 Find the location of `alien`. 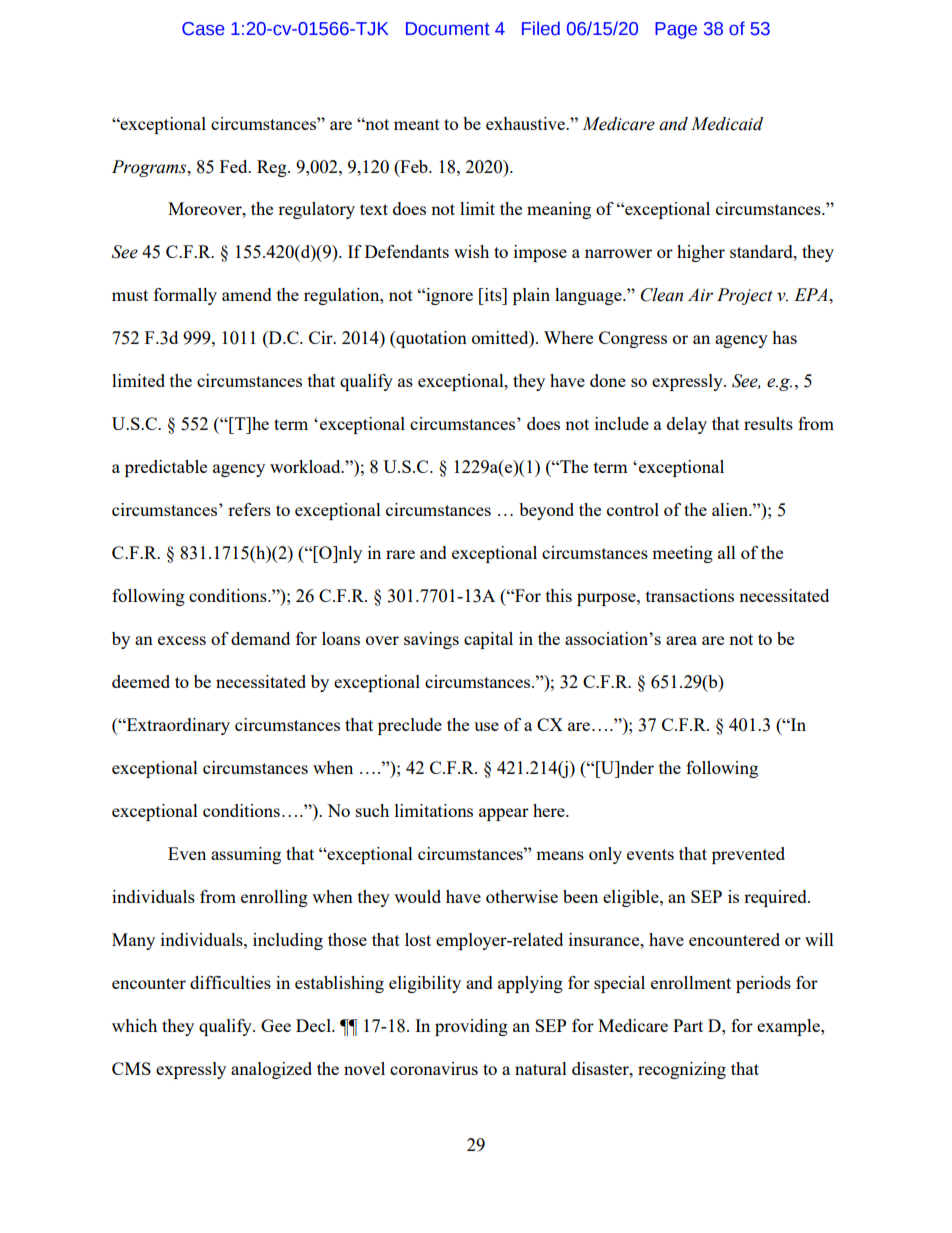

alien is located at coordinates (731, 509).
